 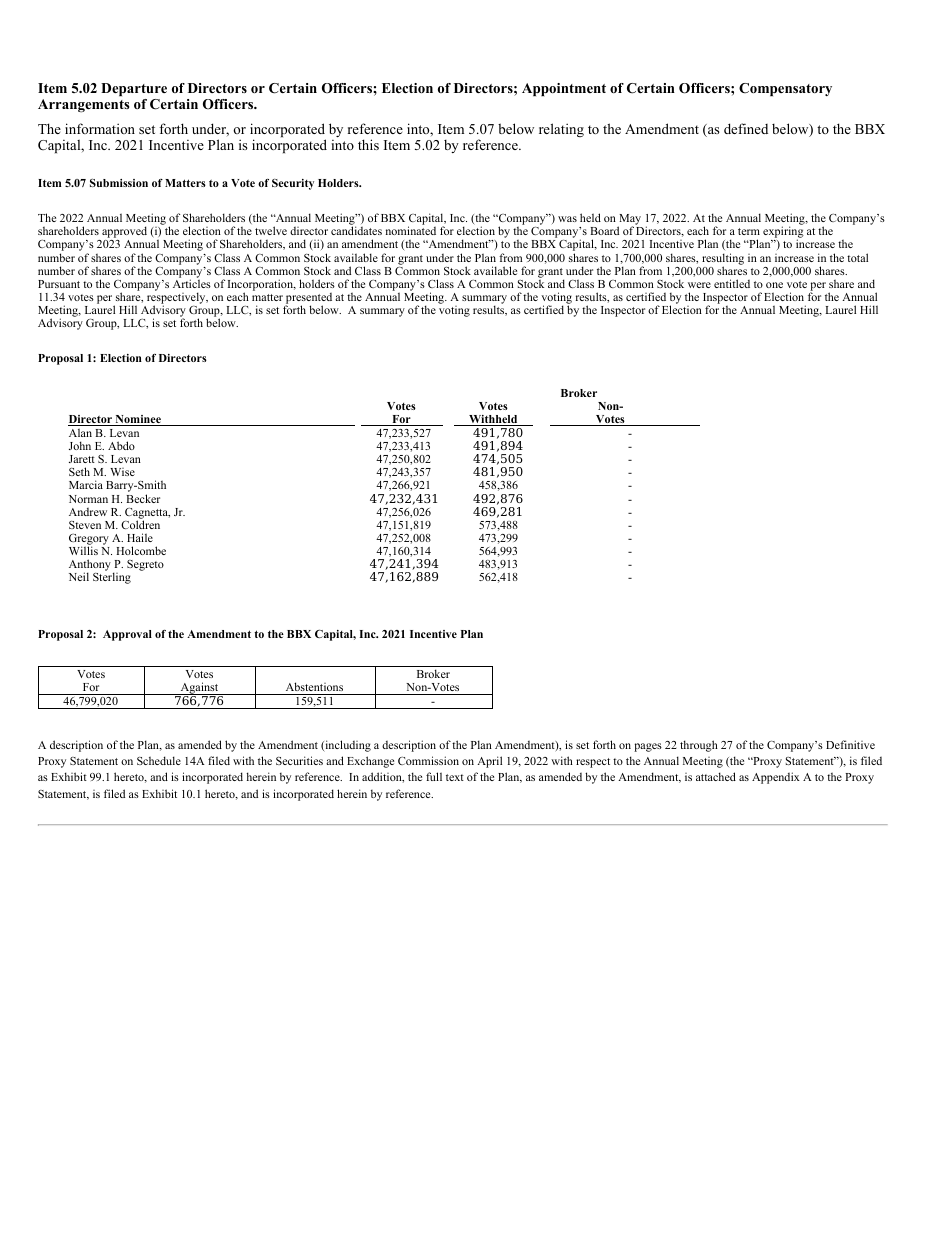 I want to click on through, so click(x=699, y=746).
